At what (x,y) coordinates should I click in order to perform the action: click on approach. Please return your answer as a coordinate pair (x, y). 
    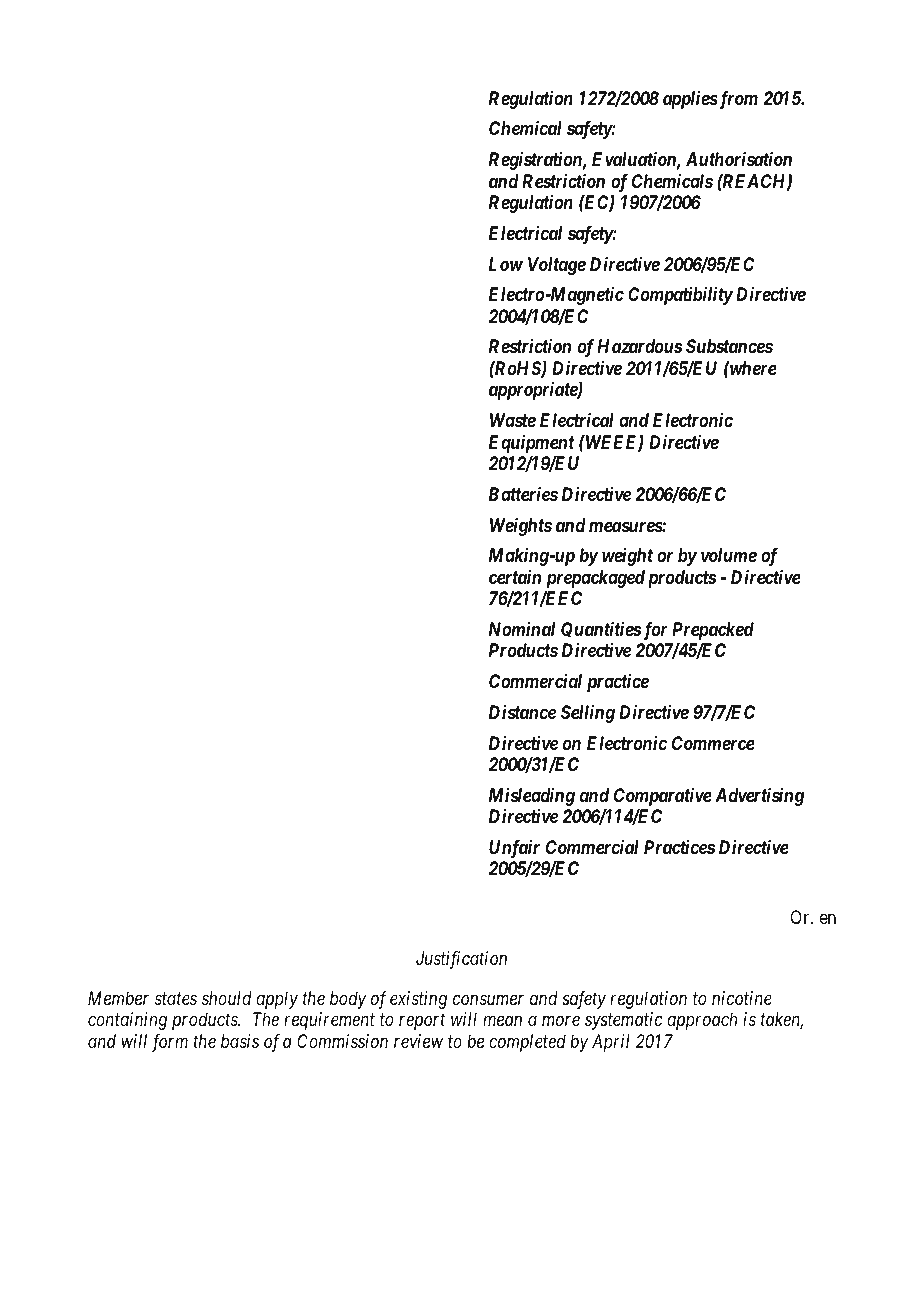
    Looking at the image, I should click on (702, 1021).
